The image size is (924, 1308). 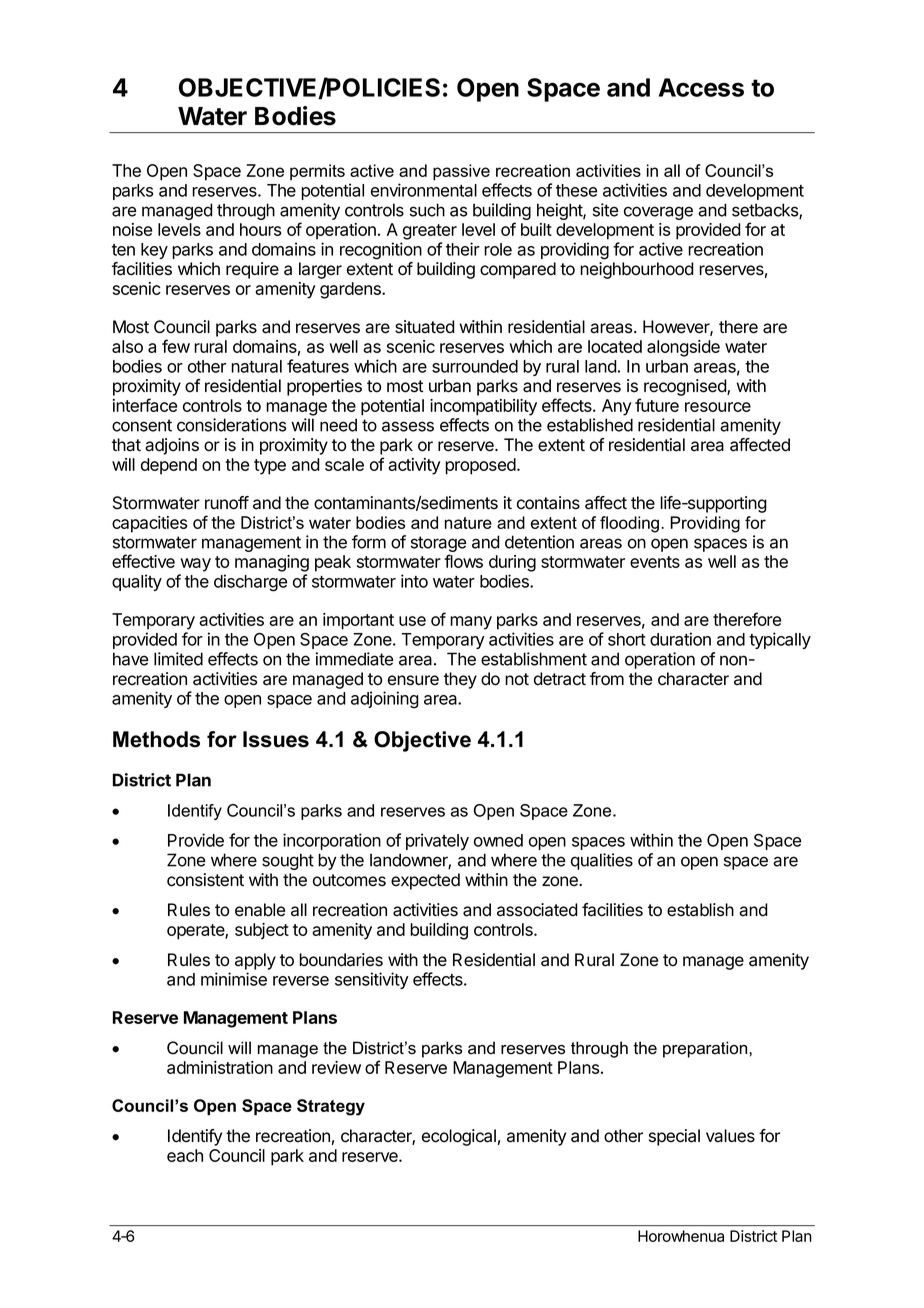 I want to click on surrounded, so click(x=475, y=366).
